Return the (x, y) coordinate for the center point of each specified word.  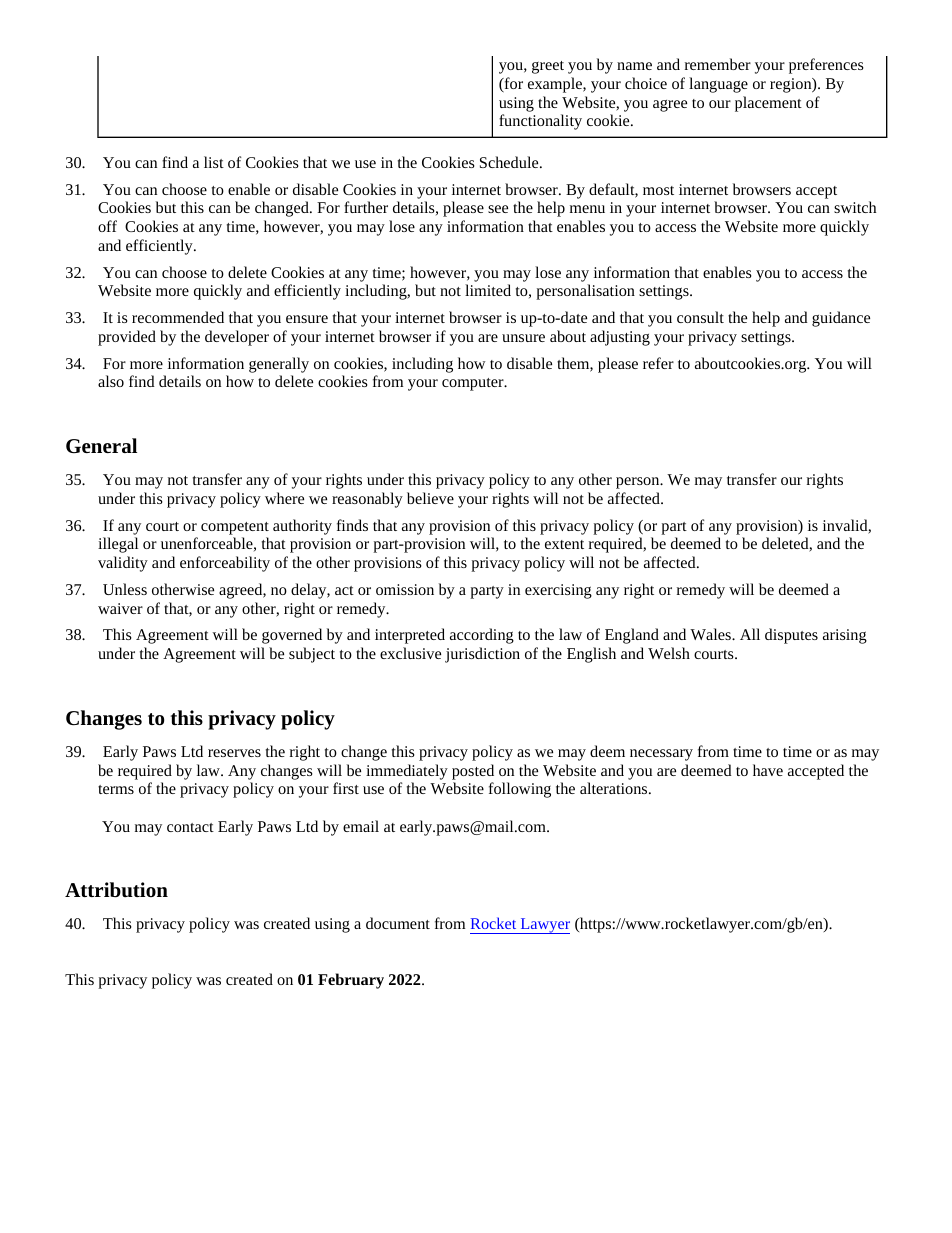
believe (430, 498)
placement (768, 104)
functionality (540, 122)
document (398, 923)
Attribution (116, 890)
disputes (791, 636)
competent (235, 528)
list (214, 162)
